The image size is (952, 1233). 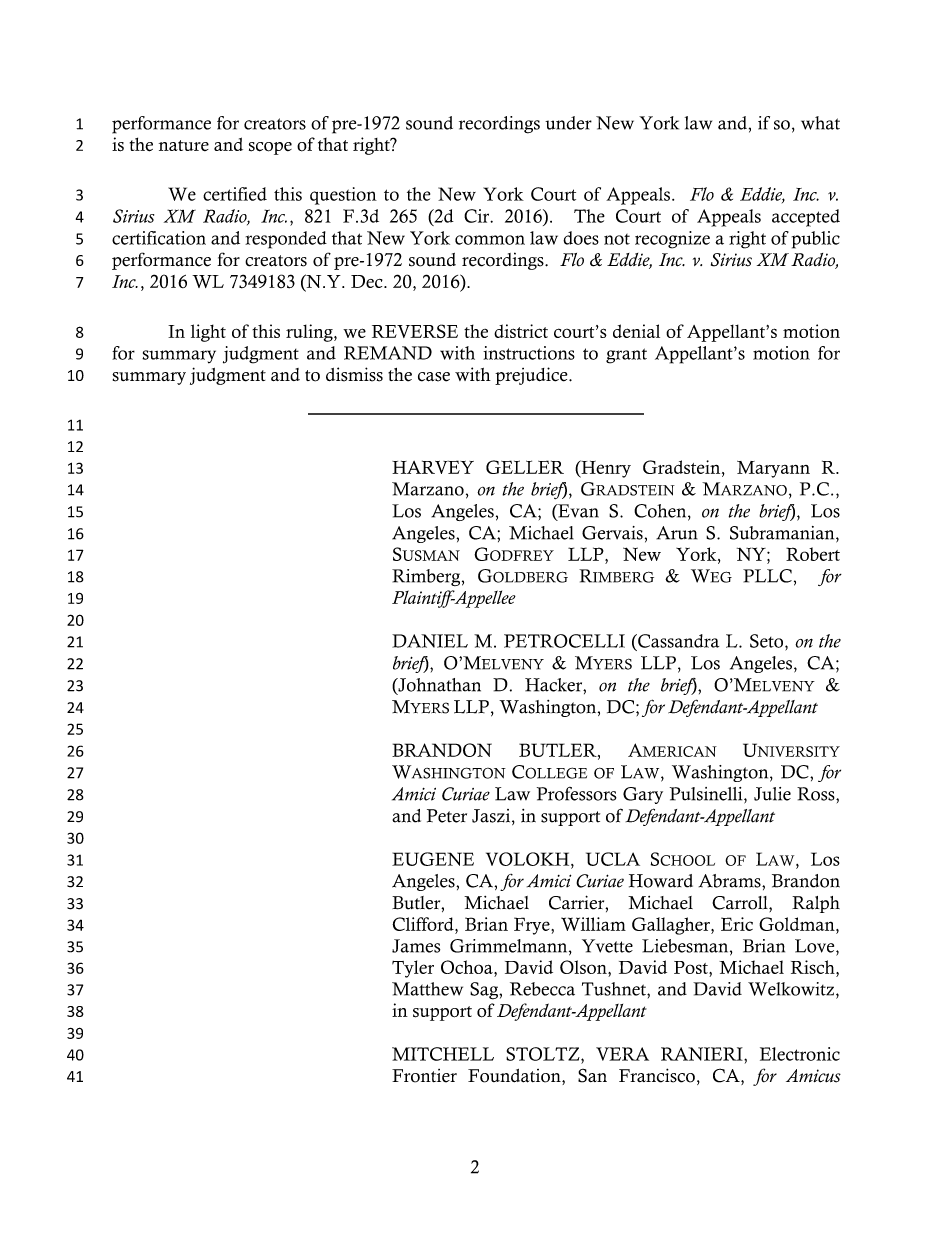 What do you see at coordinates (612, 533) in the screenshot?
I see `Gervais` at bounding box center [612, 533].
